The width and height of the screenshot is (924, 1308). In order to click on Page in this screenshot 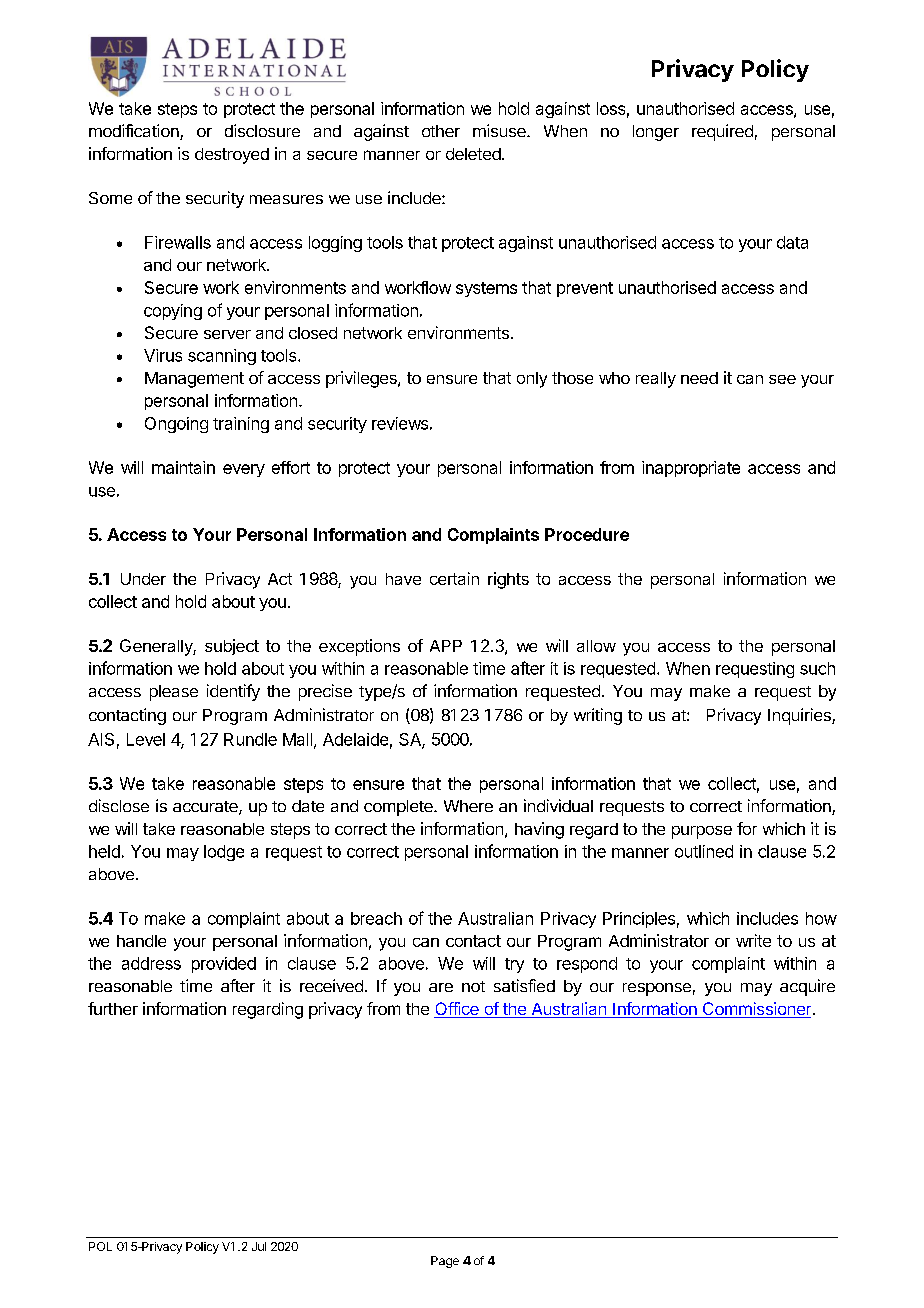, I will do `click(445, 1262)`.
